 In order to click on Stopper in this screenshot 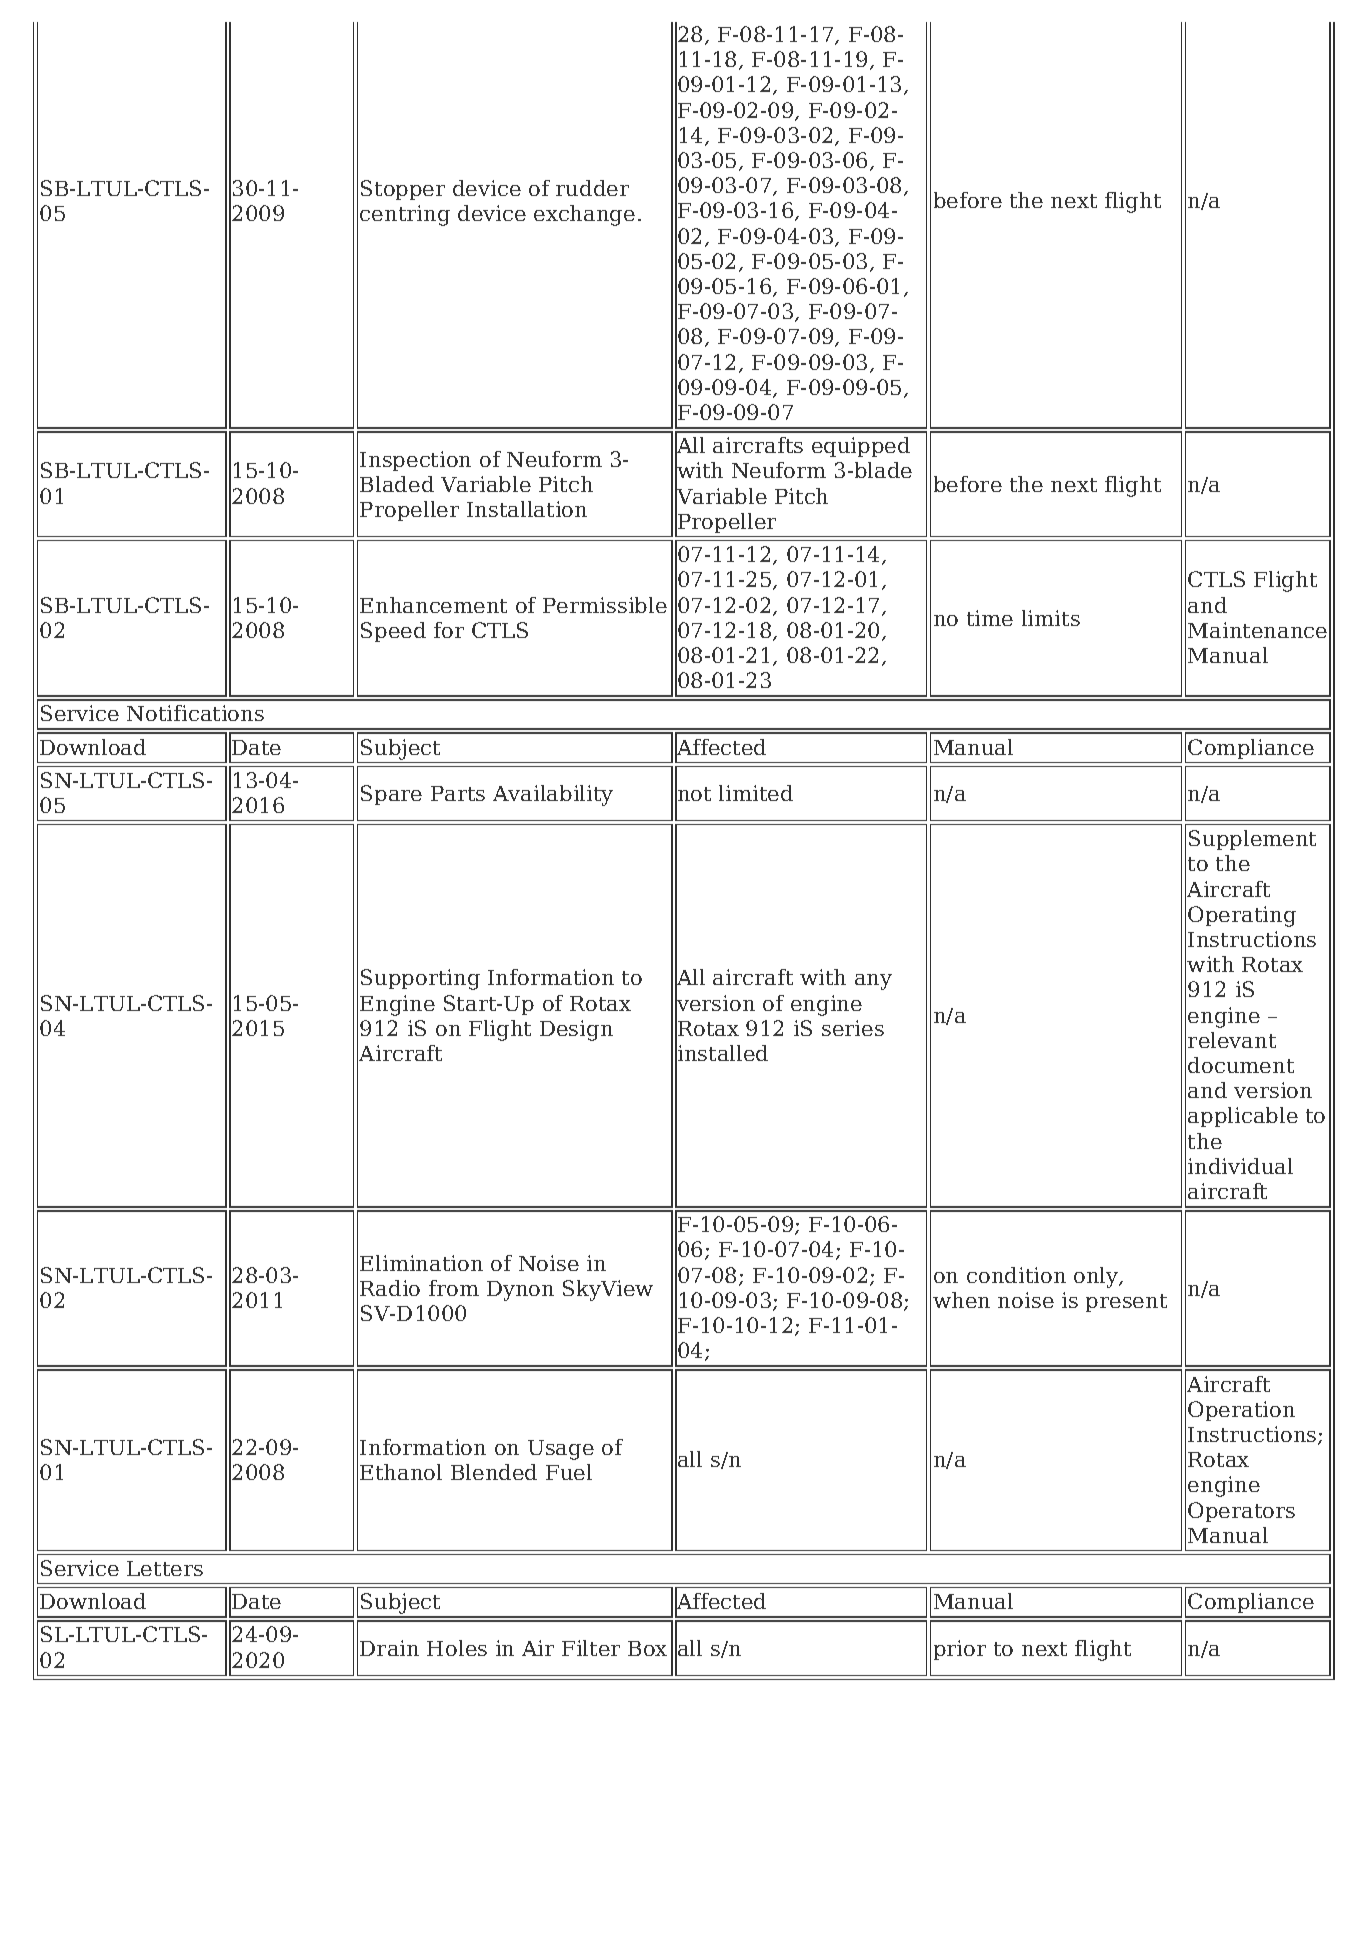, I will do `click(403, 190)`.
